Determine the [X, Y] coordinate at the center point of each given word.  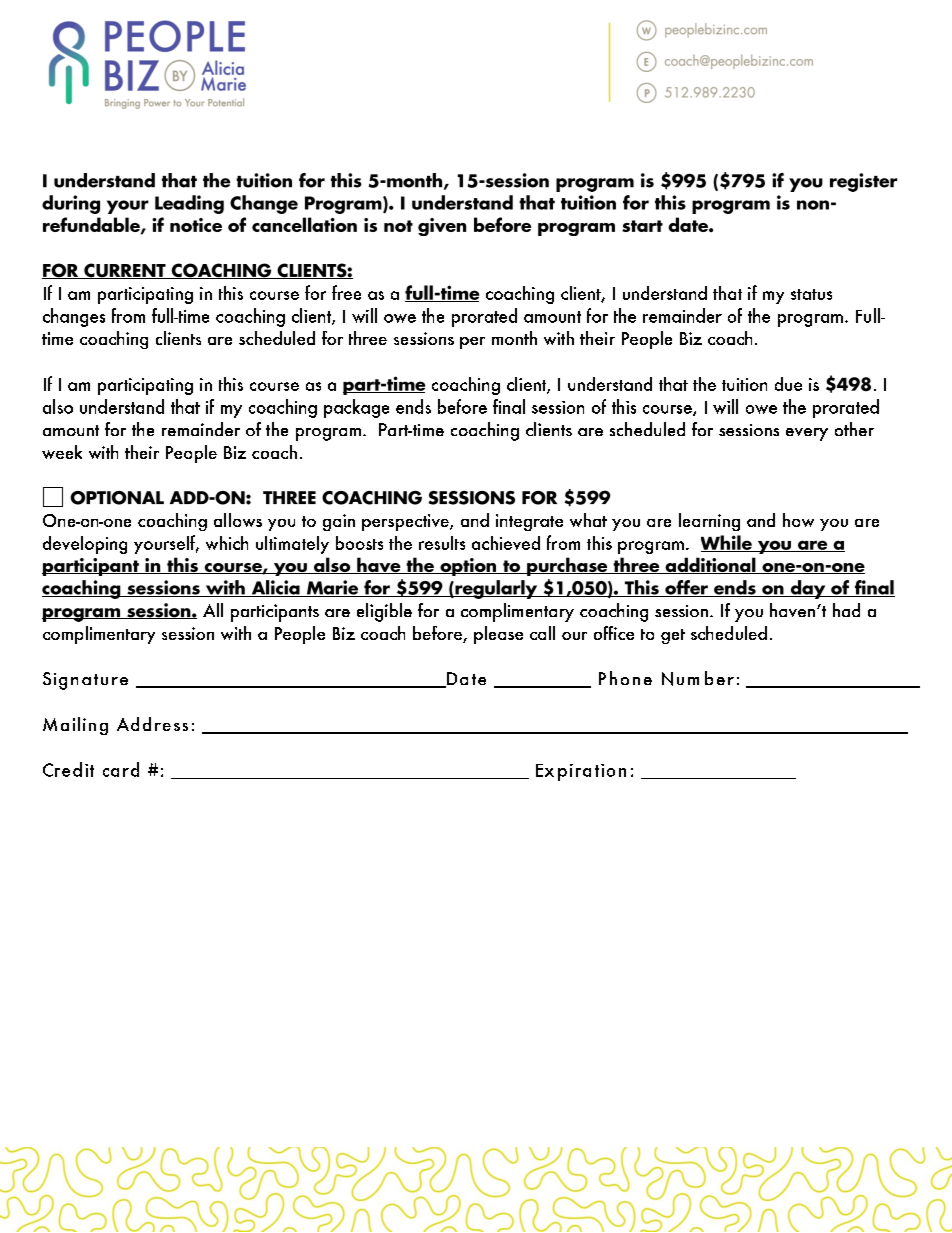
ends [413, 406]
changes [74, 317]
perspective [406, 522]
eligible [384, 612]
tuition [744, 384]
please [498, 635]
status [811, 294]
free [346, 292]
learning [709, 522]
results [442, 543]
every [807, 434]
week [62, 452]
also [58, 406]
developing [85, 545]
